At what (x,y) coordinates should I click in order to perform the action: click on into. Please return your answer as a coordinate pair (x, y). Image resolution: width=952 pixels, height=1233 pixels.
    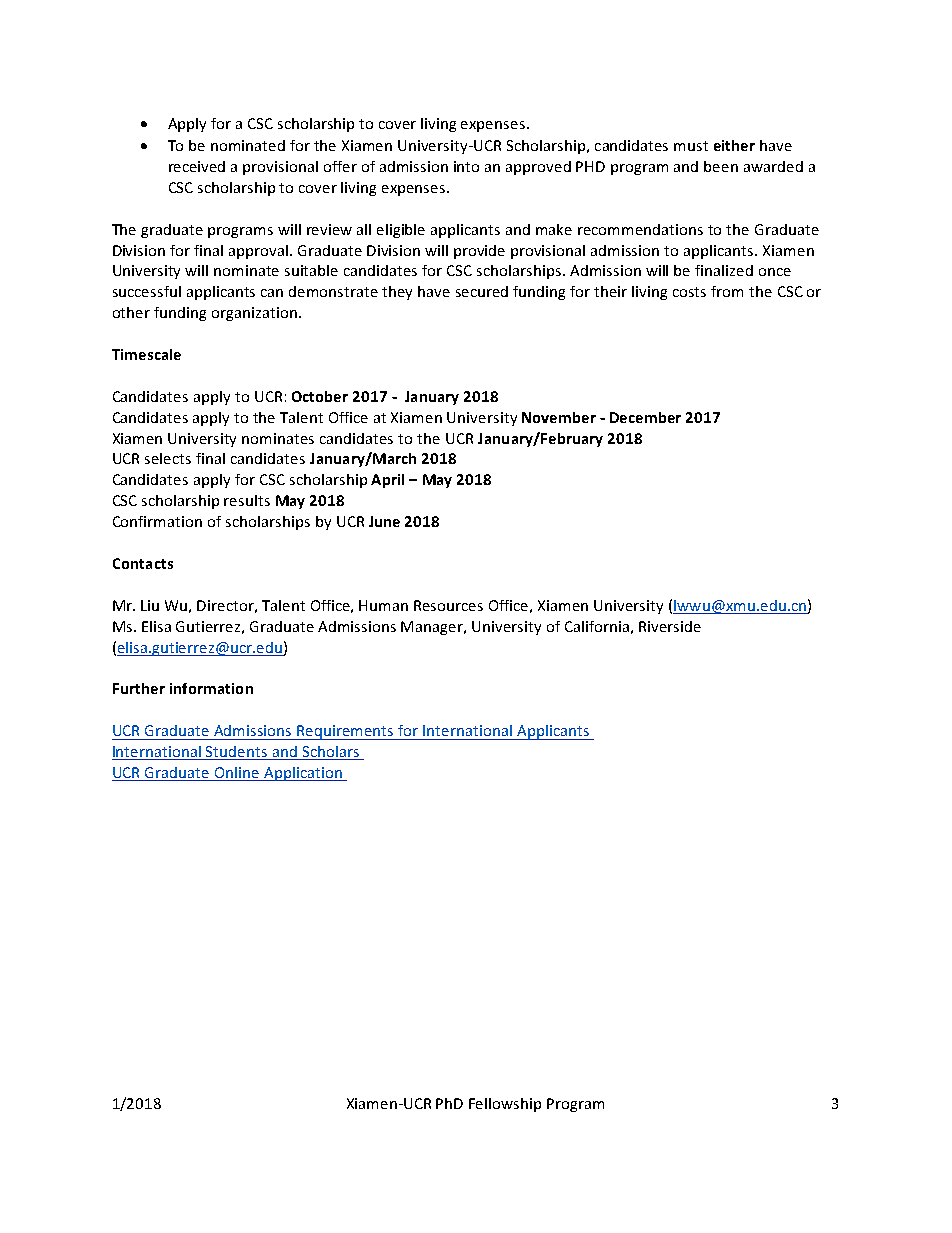
    Looking at the image, I should click on (466, 166).
